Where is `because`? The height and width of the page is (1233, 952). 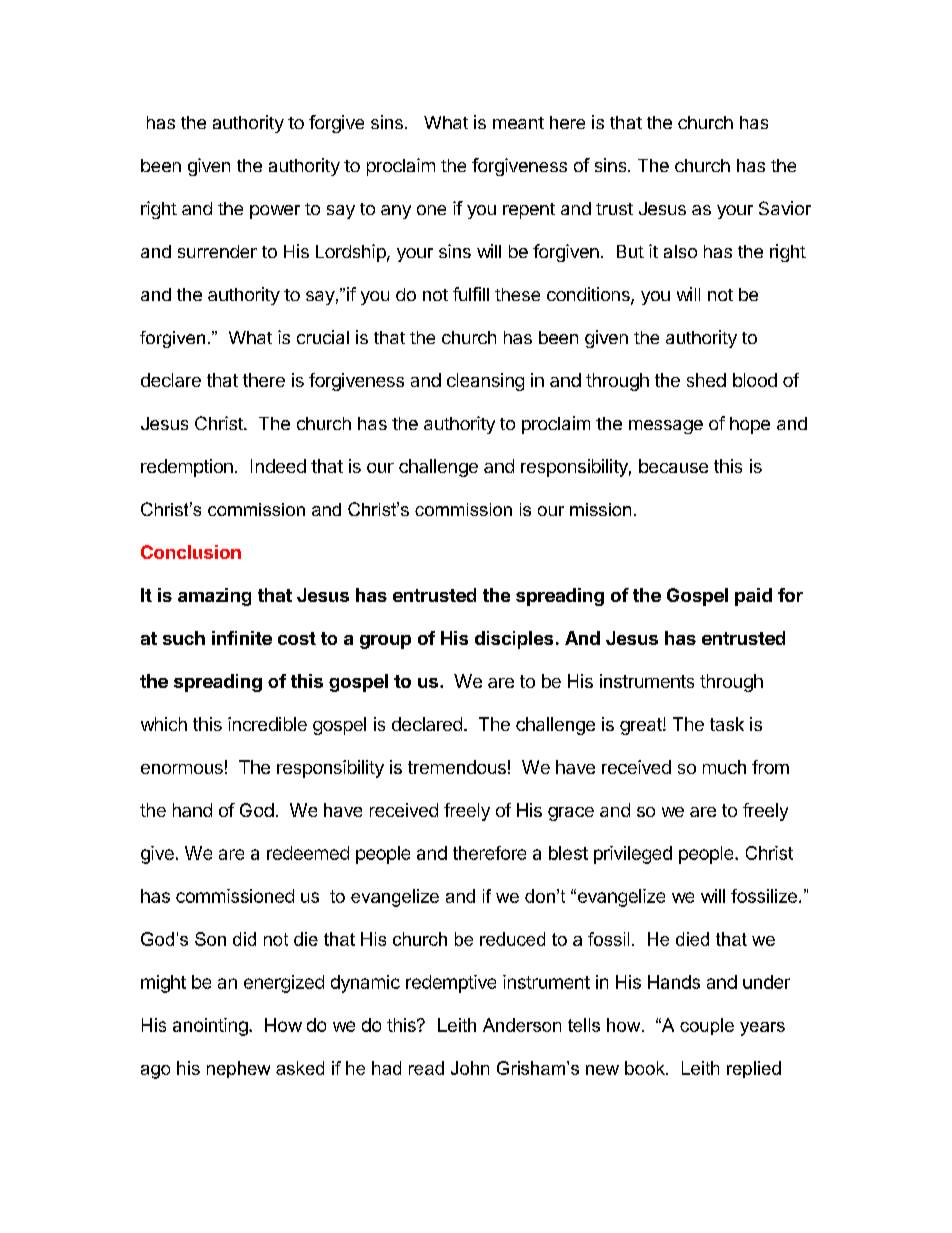 because is located at coordinates (673, 466).
